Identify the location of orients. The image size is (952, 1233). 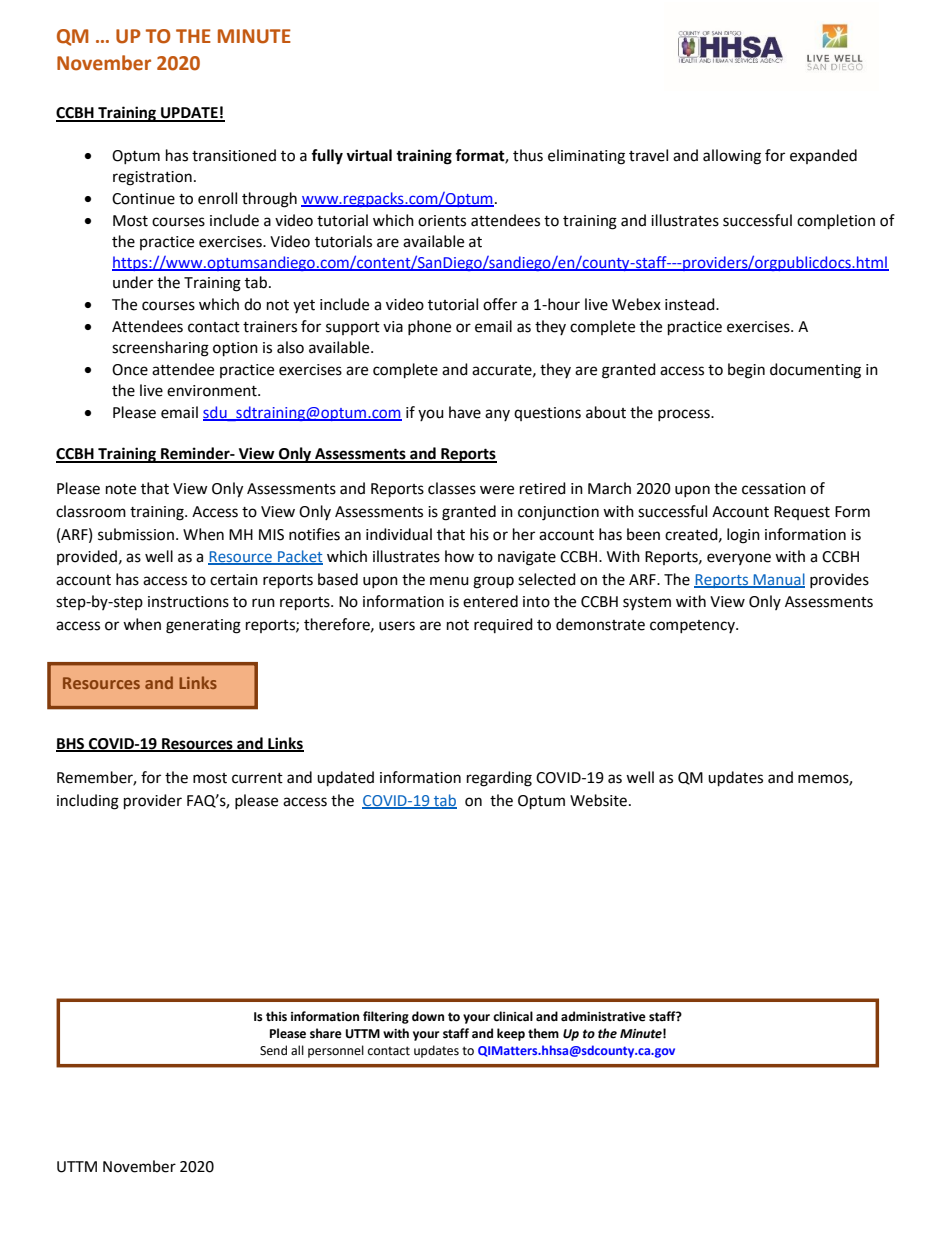
(442, 221).
